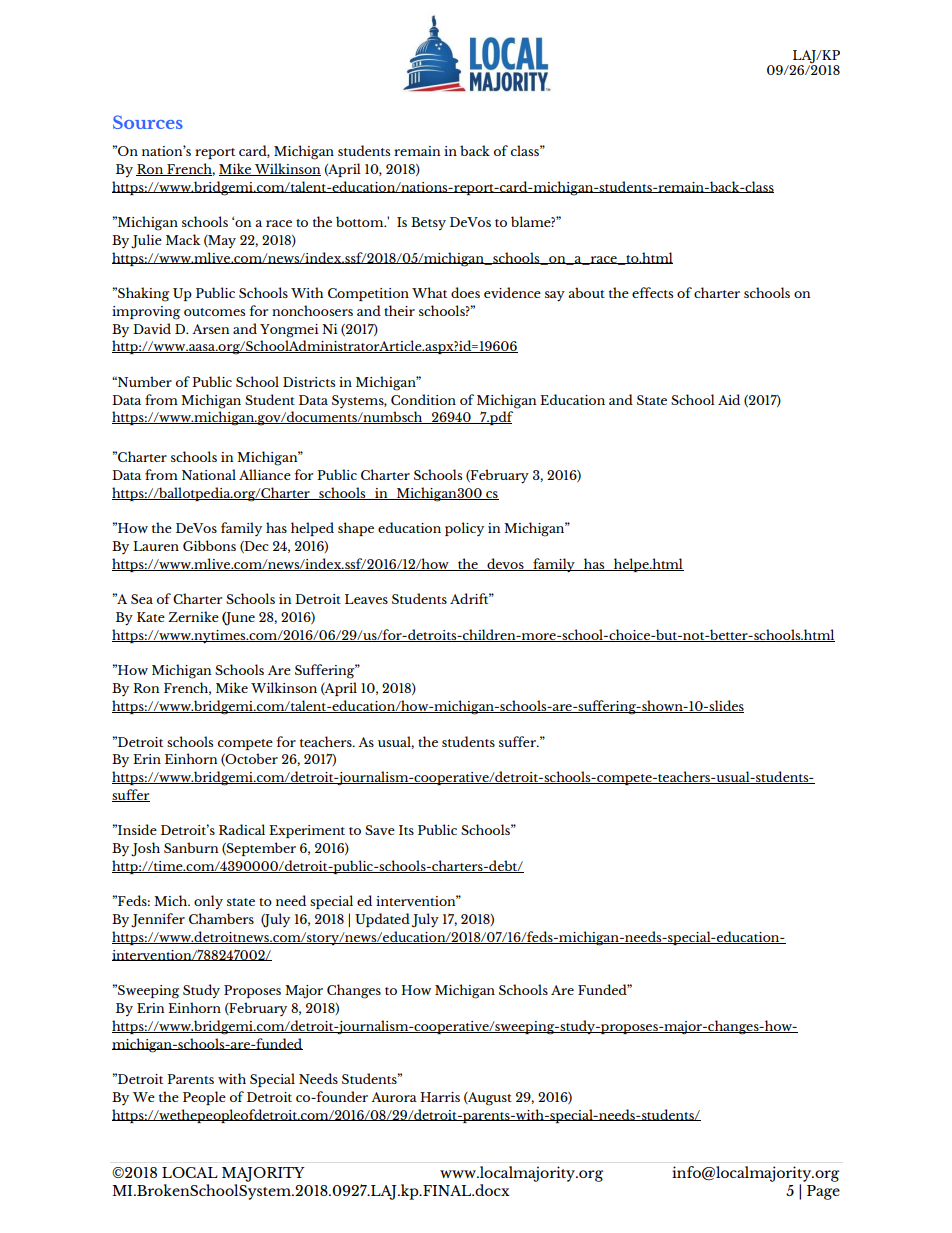  Describe the element at coordinates (366, 599) in the document. I see `Leaves` at that location.
